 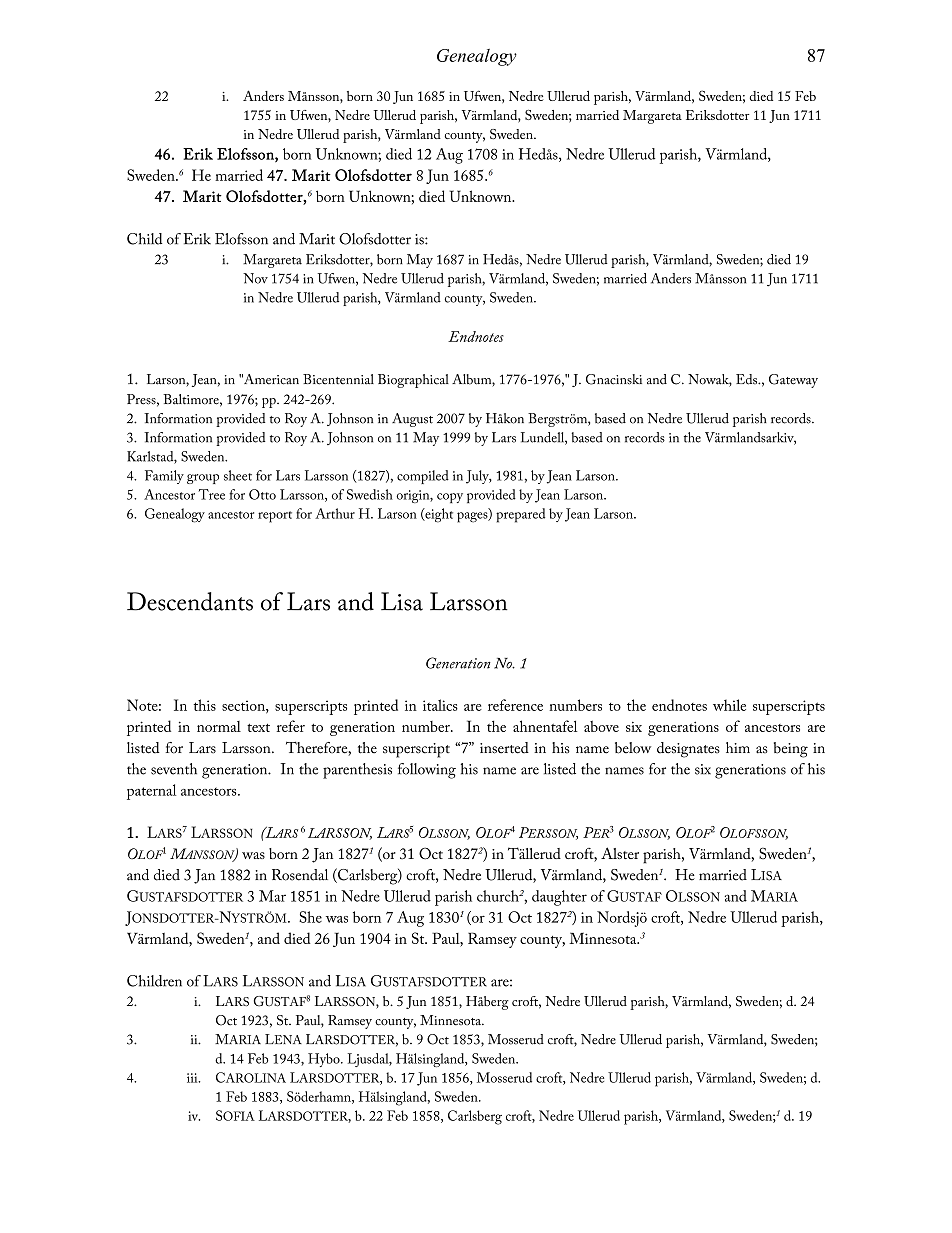 I want to click on report, so click(x=275, y=517).
